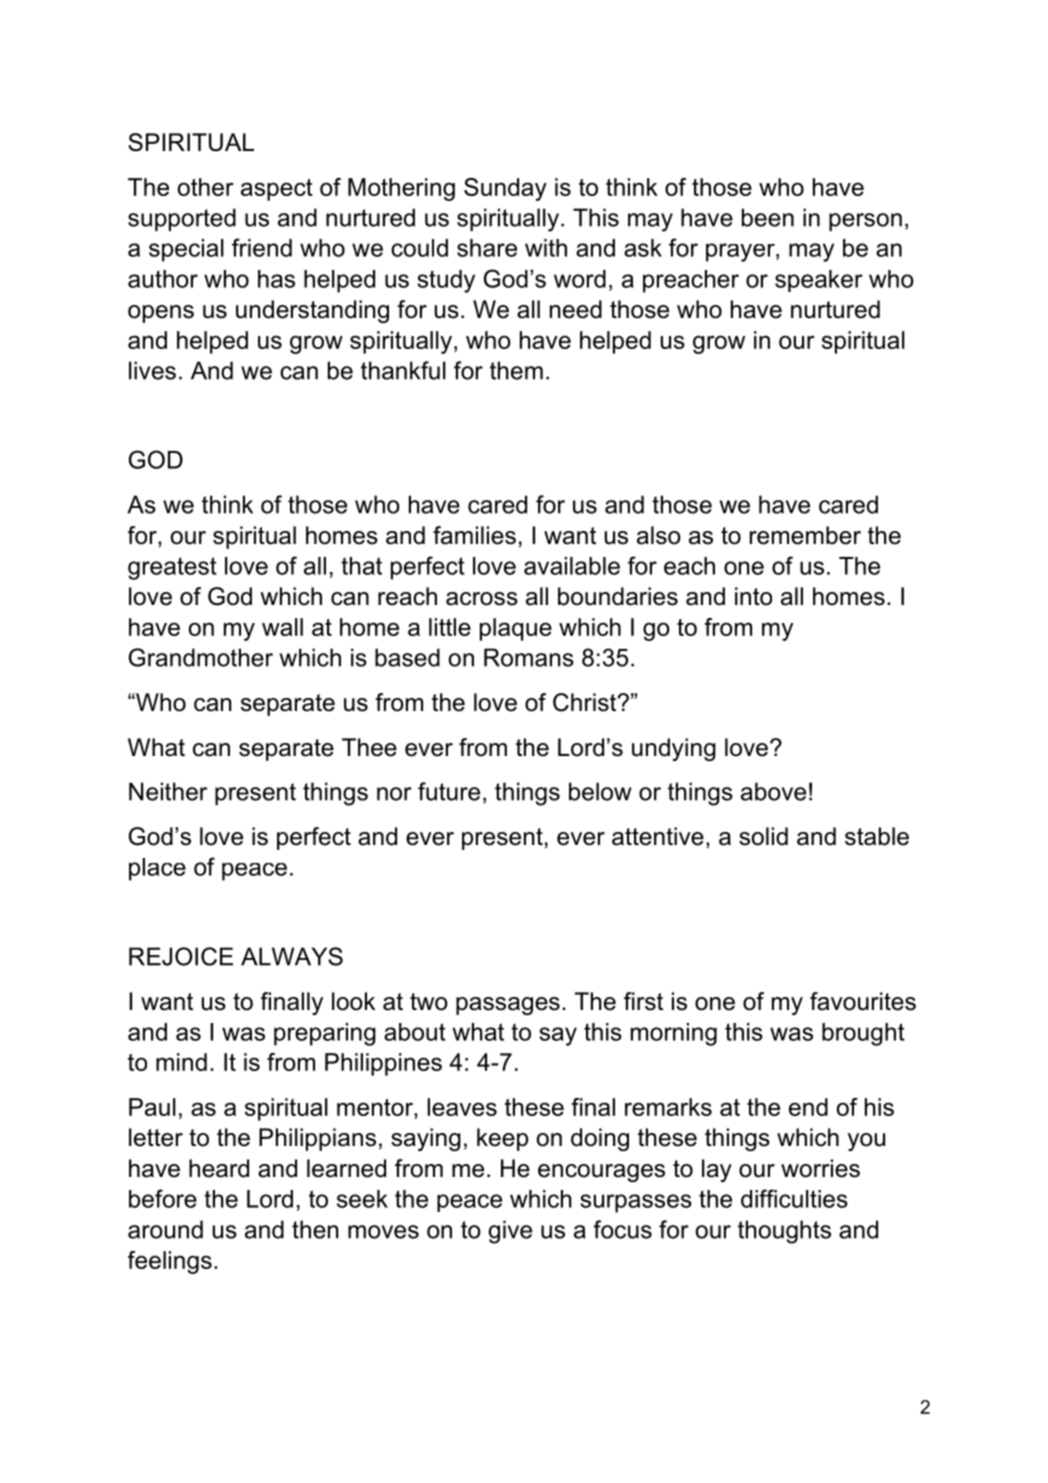 Image resolution: width=1048 pixels, height=1483 pixels. What do you see at coordinates (165, 1229) in the image?
I see `around` at bounding box center [165, 1229].
